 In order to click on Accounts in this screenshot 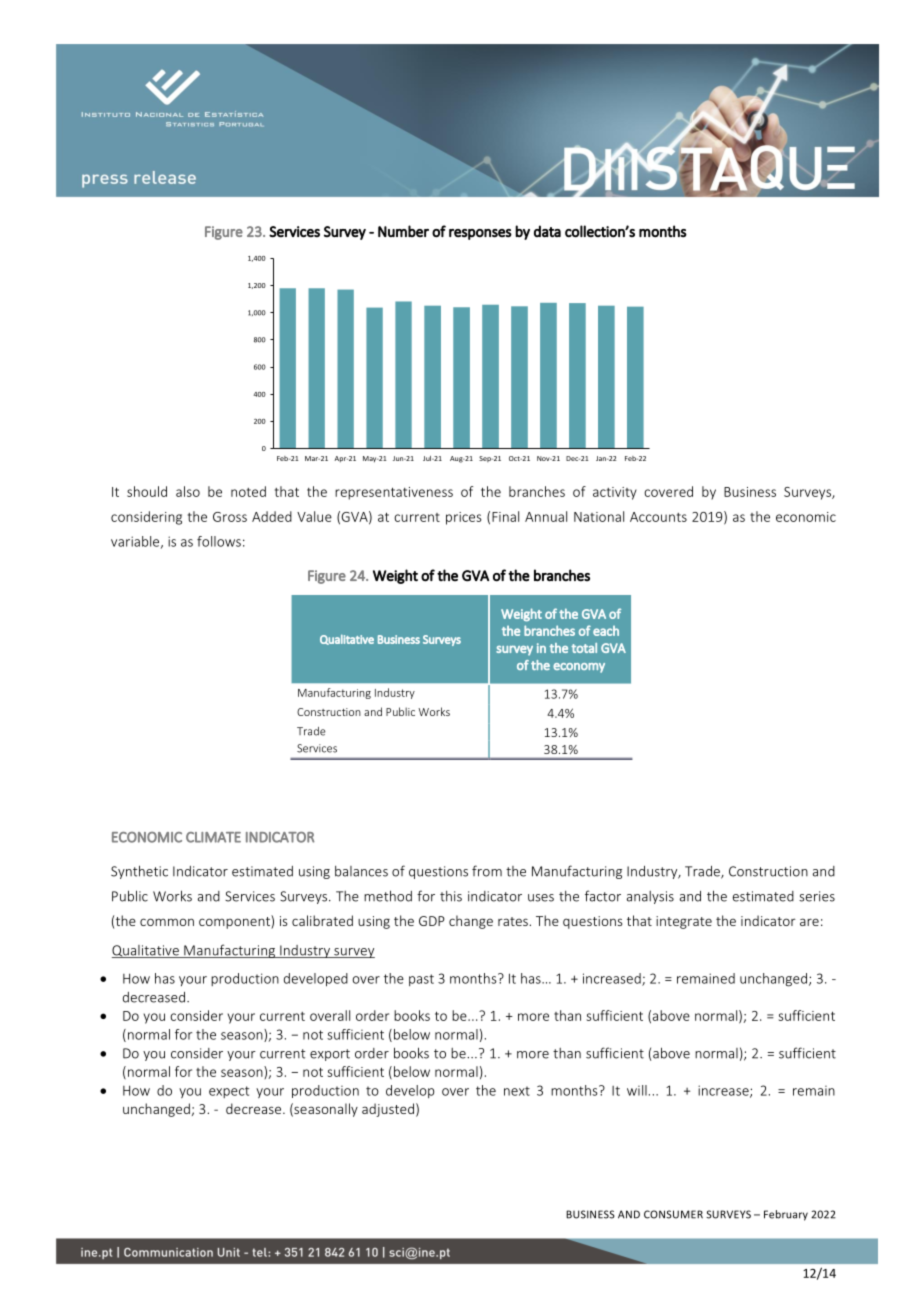, I will do `click(658, 517)`.
